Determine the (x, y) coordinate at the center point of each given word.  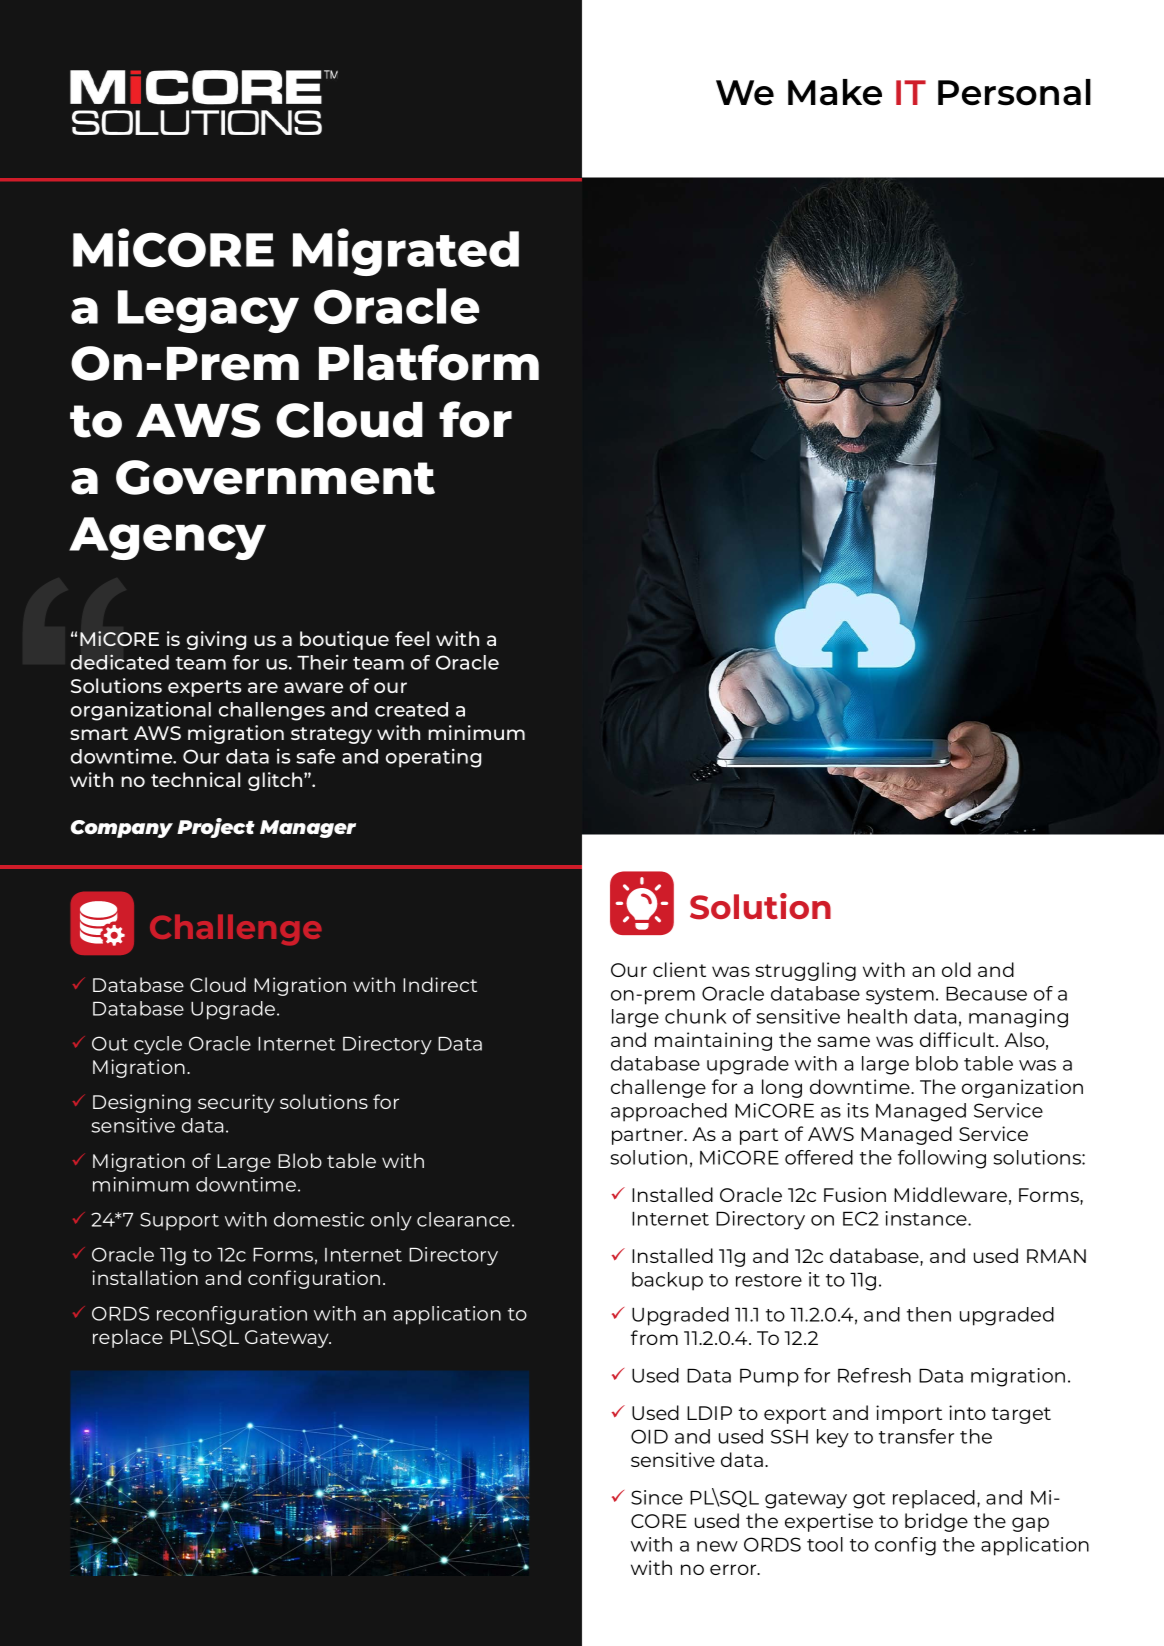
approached (669, 1112)
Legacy (208, 311)
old (956, 969)
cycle (158, 1045)
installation (145, 1277)
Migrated (406, 252)
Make (835, 92)
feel (412, 638)
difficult (958, 1039)
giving (216, 640)
